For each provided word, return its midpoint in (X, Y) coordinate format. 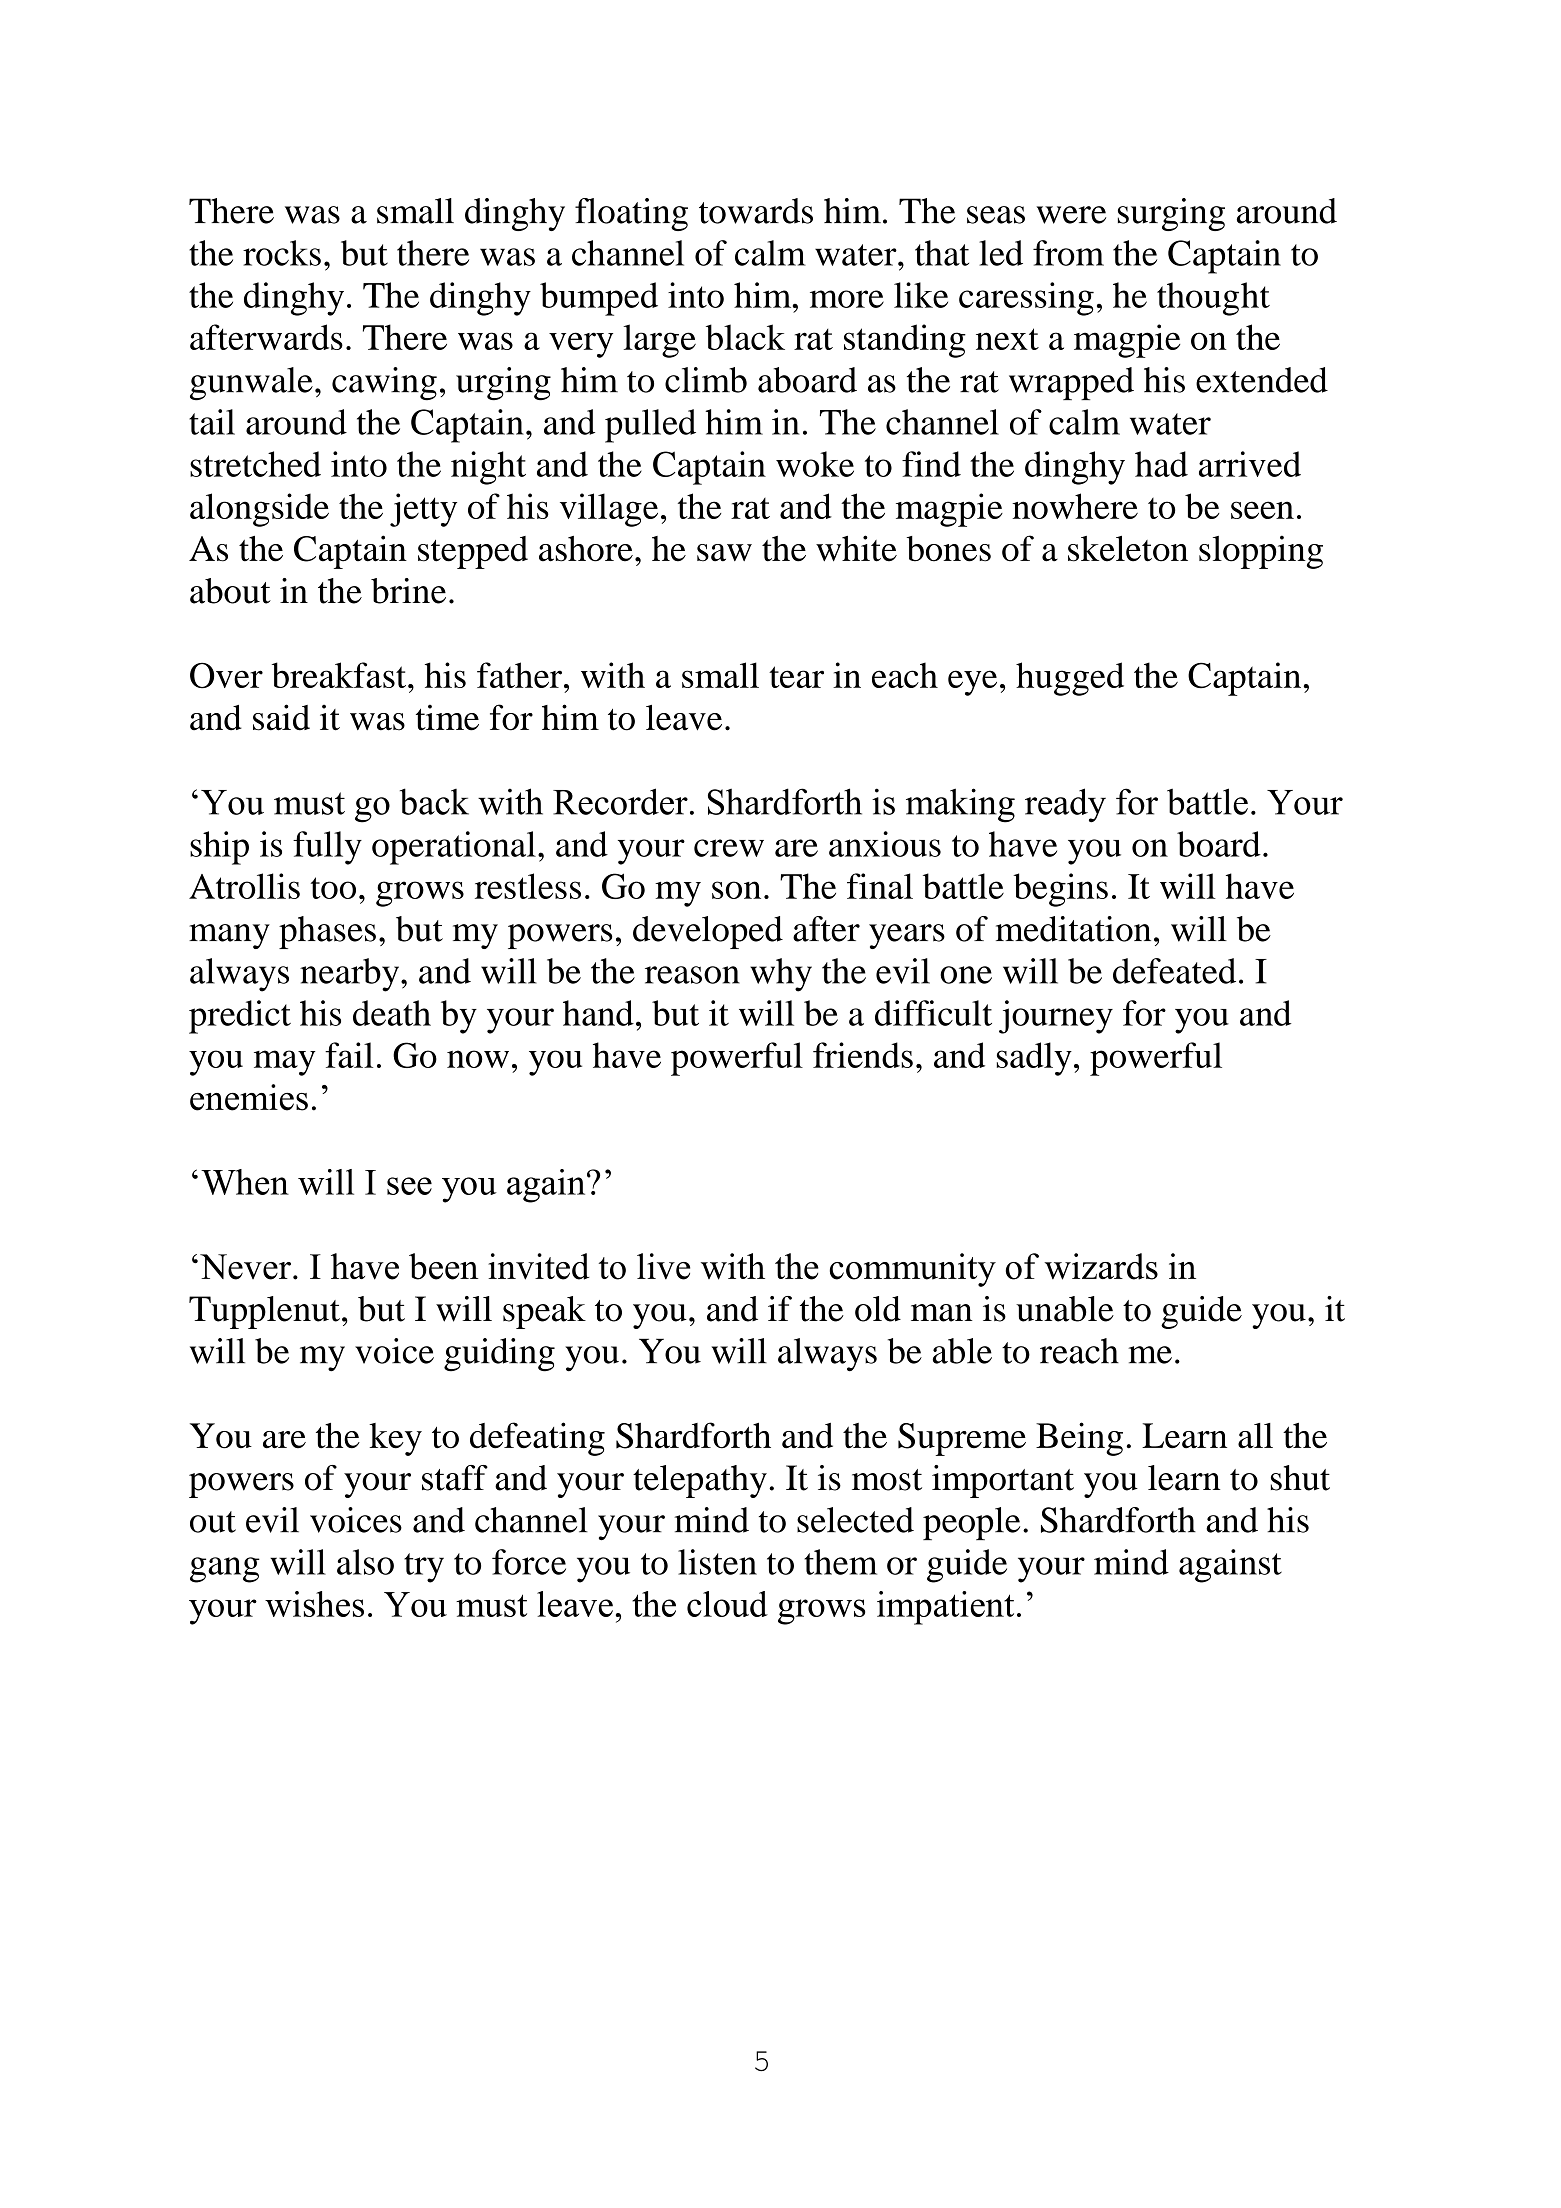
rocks (282, 253)
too (333, 888)
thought (1213, 299)
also (365, 1562)
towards (756, 211)
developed (708, 932)
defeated (1174, 971)
